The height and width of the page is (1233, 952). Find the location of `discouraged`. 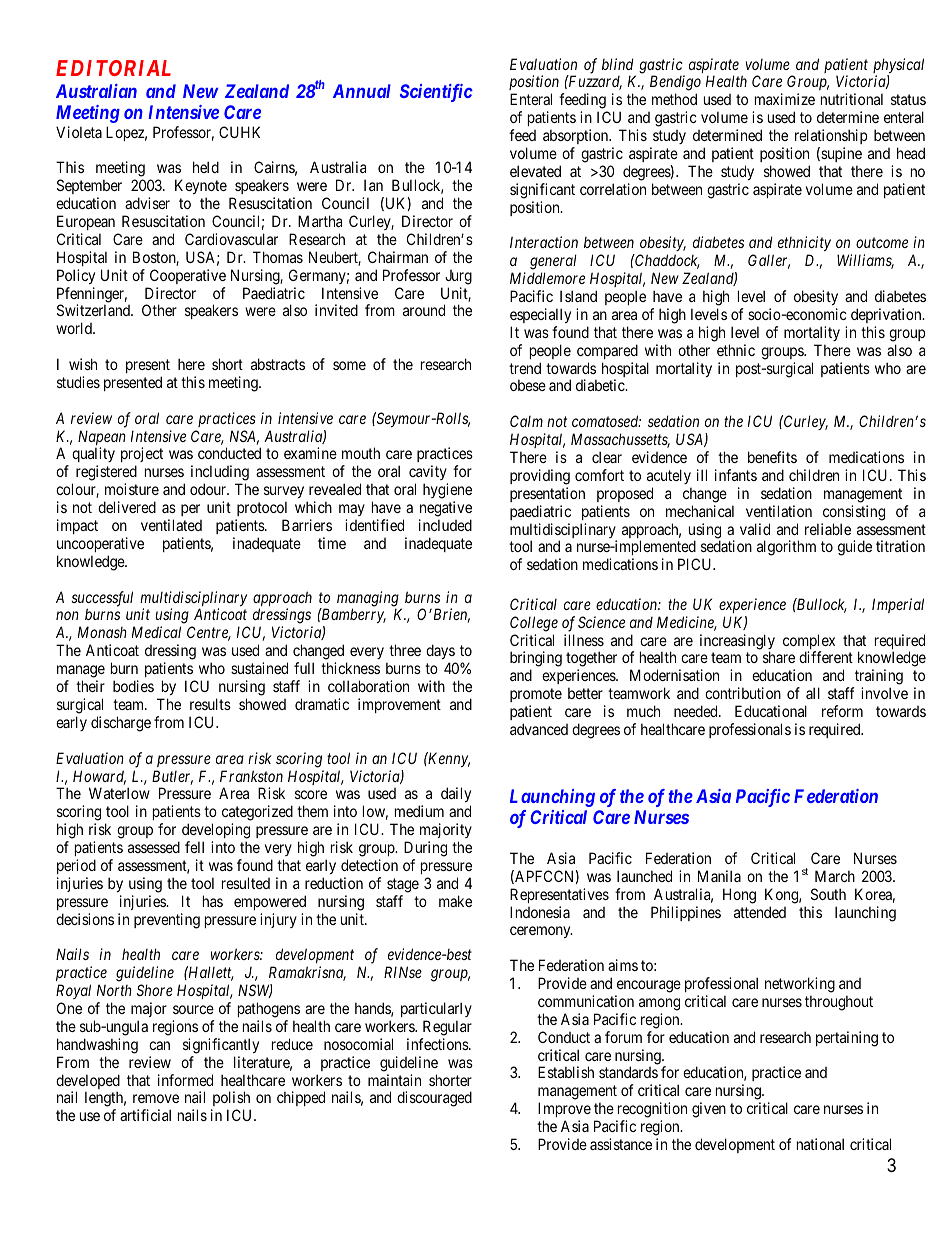

discouraged is located at coordinates (434, 1099).
